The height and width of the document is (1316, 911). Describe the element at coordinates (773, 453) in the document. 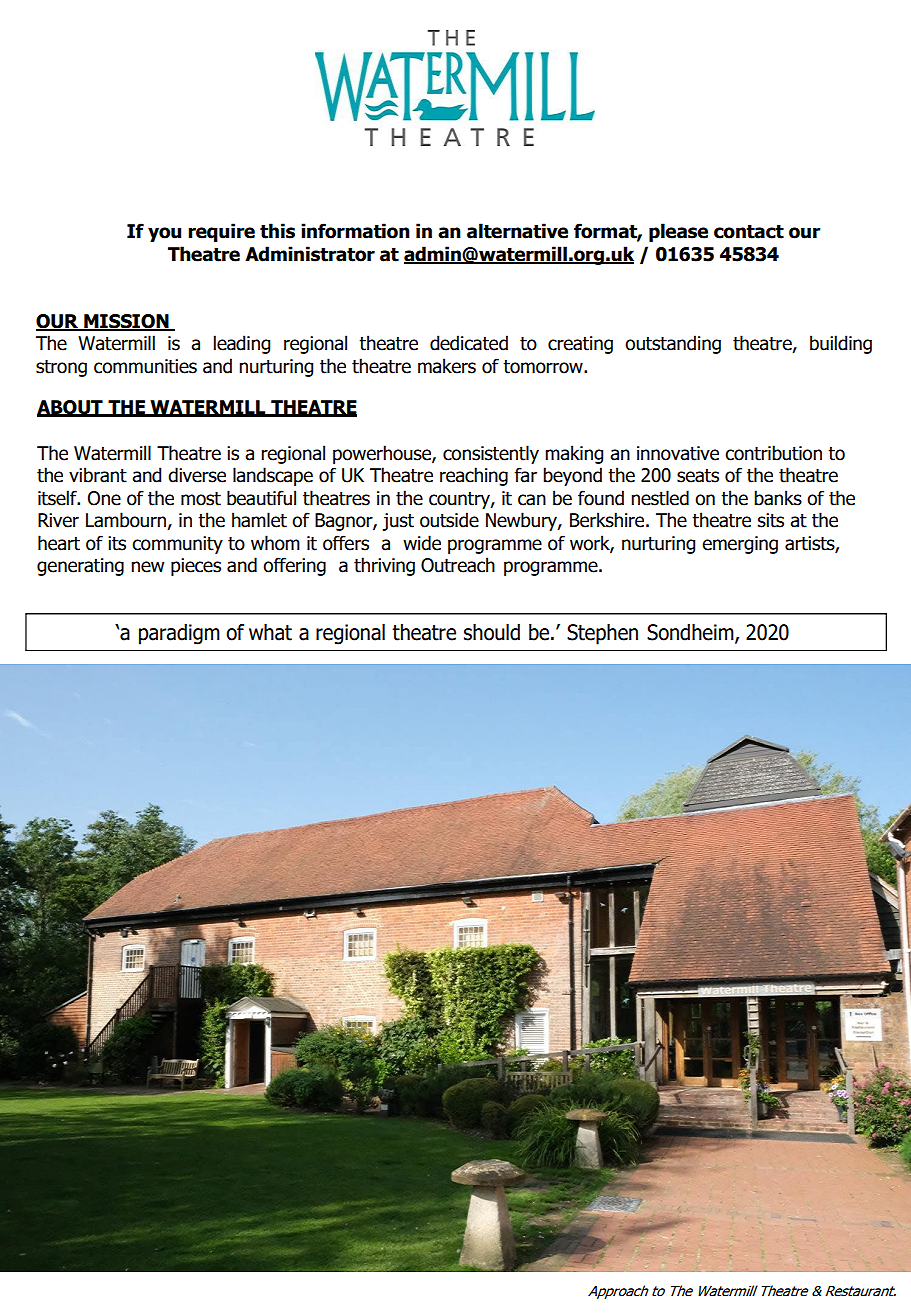

I see `contribution` at that location.
